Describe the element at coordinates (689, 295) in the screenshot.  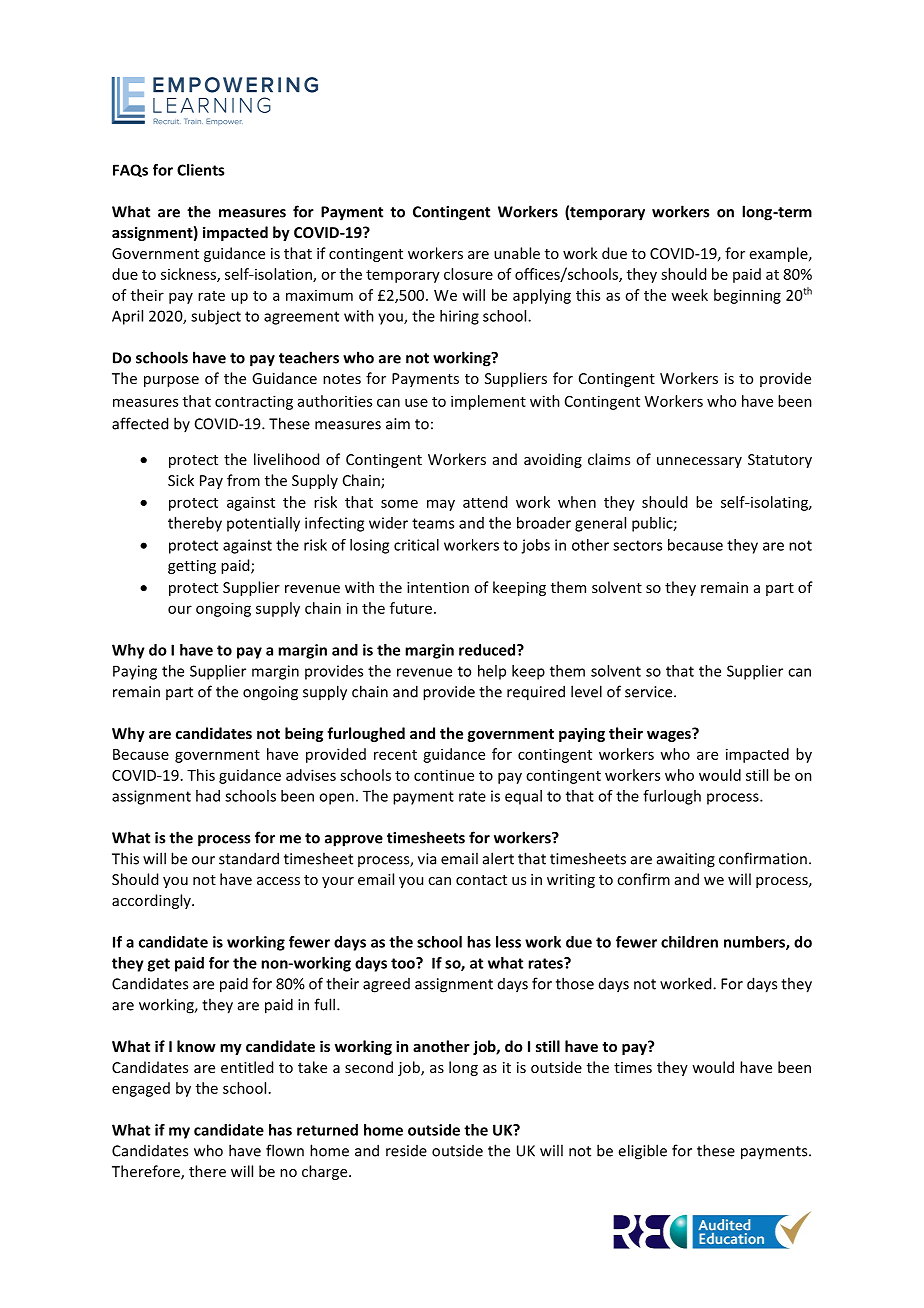
I see `week` at that location.
